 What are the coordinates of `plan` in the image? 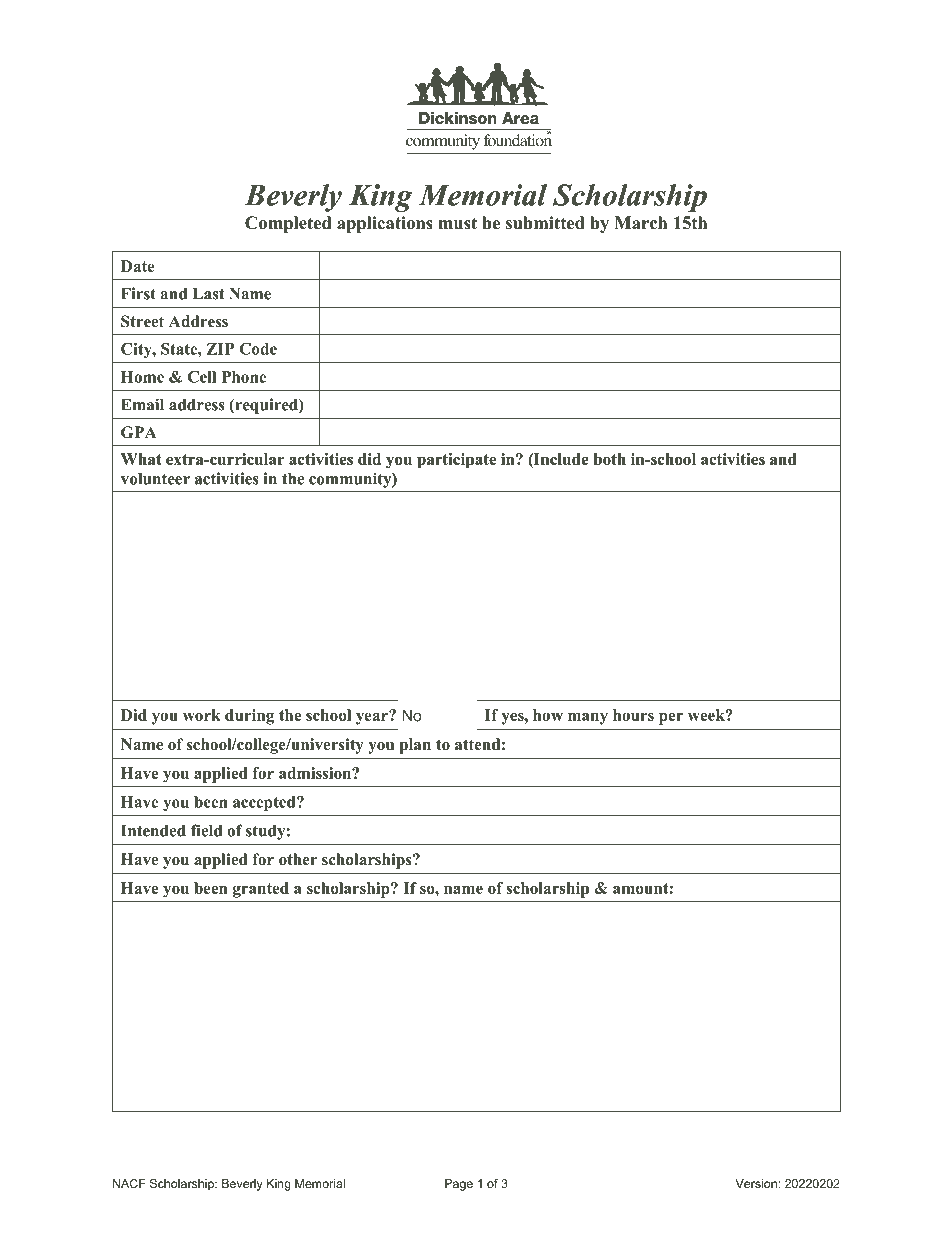 It's located at (415, 746).
